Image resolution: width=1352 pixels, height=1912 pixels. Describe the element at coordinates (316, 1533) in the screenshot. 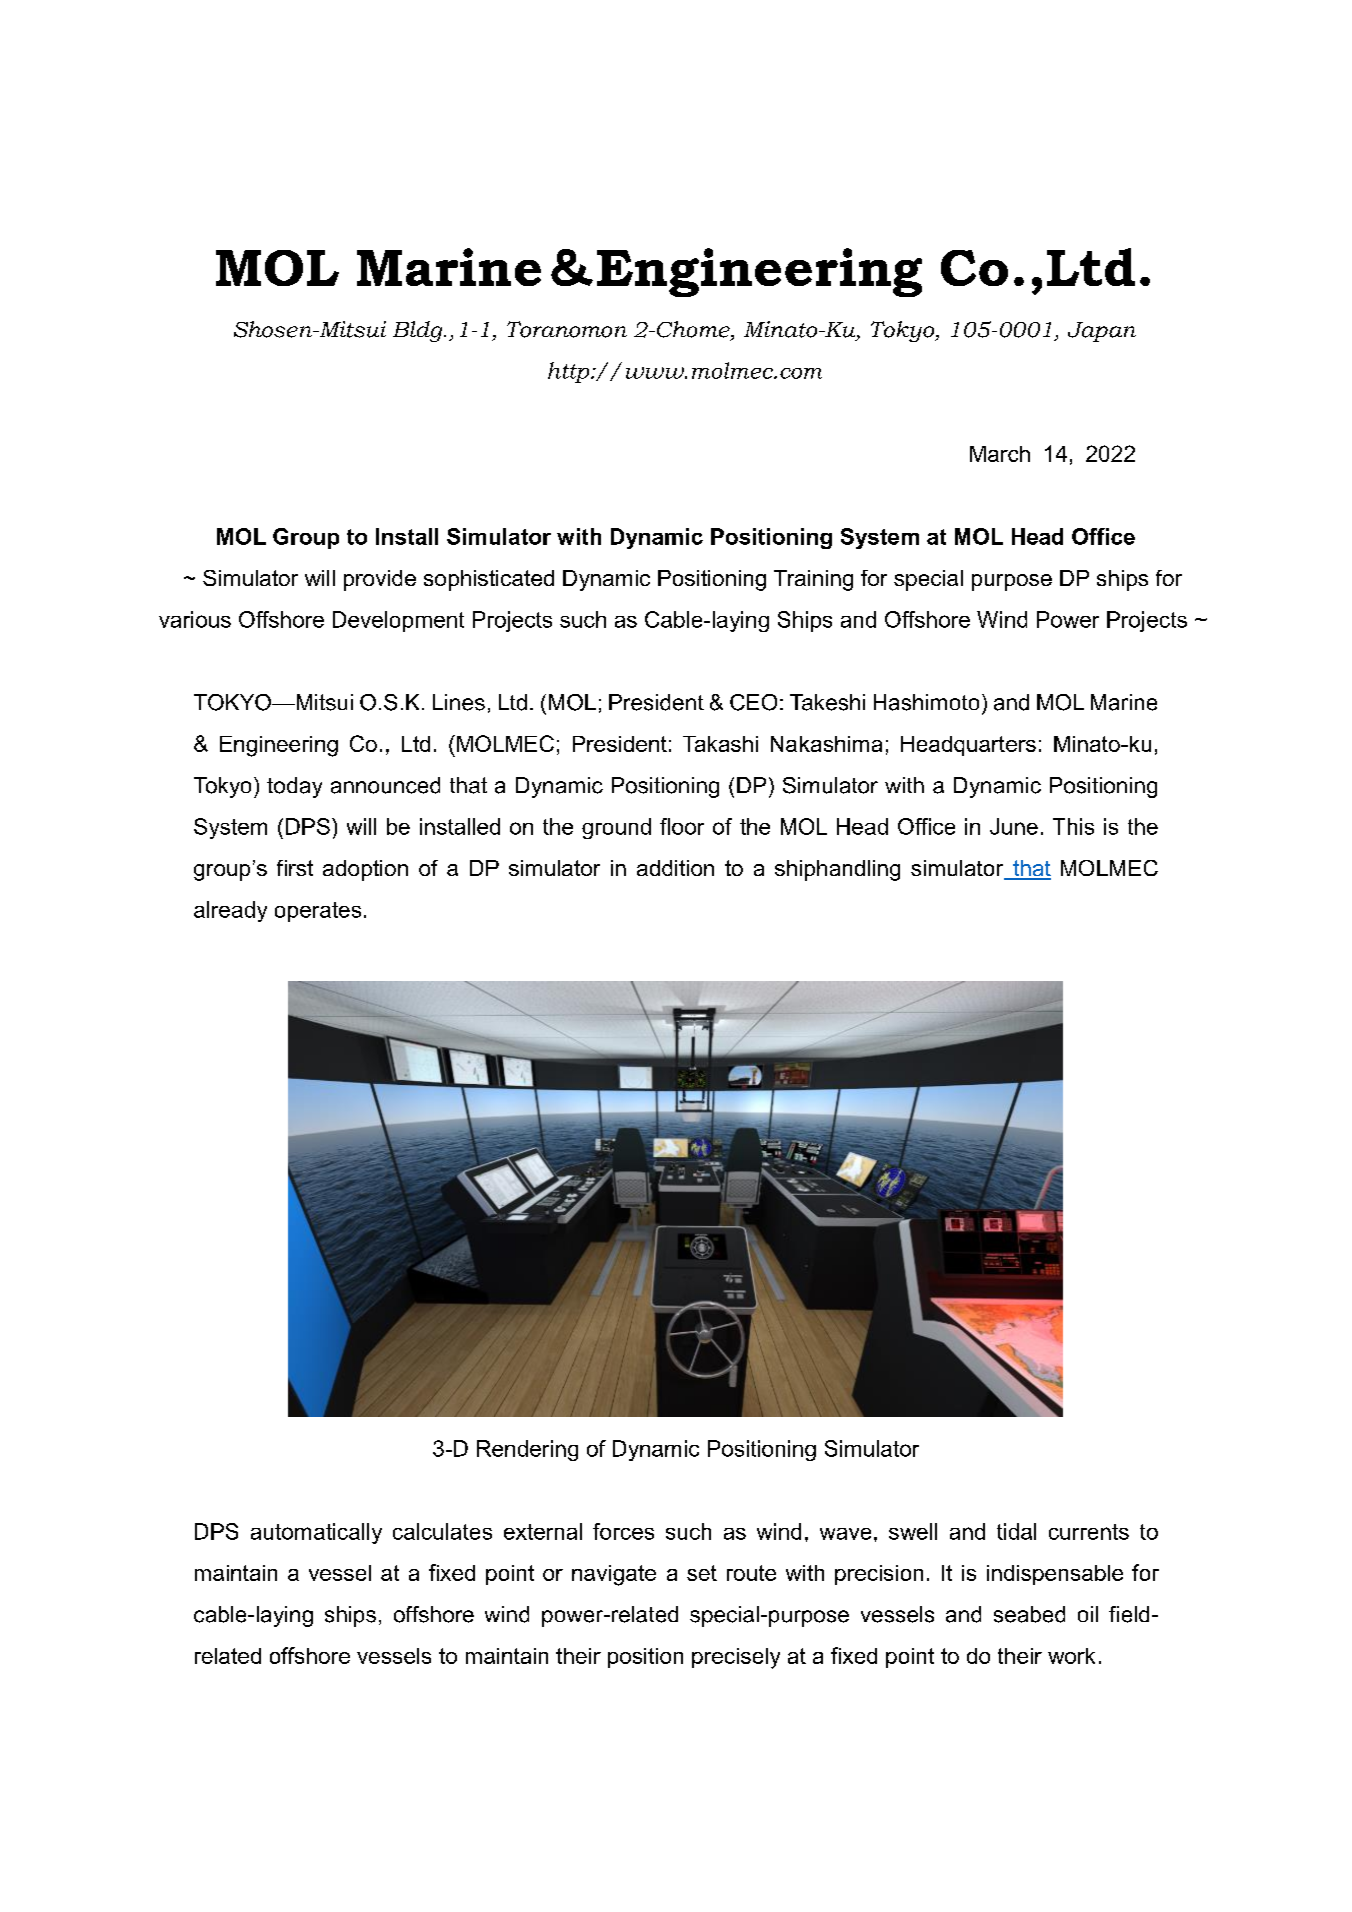

I see `automatically` at that location.
